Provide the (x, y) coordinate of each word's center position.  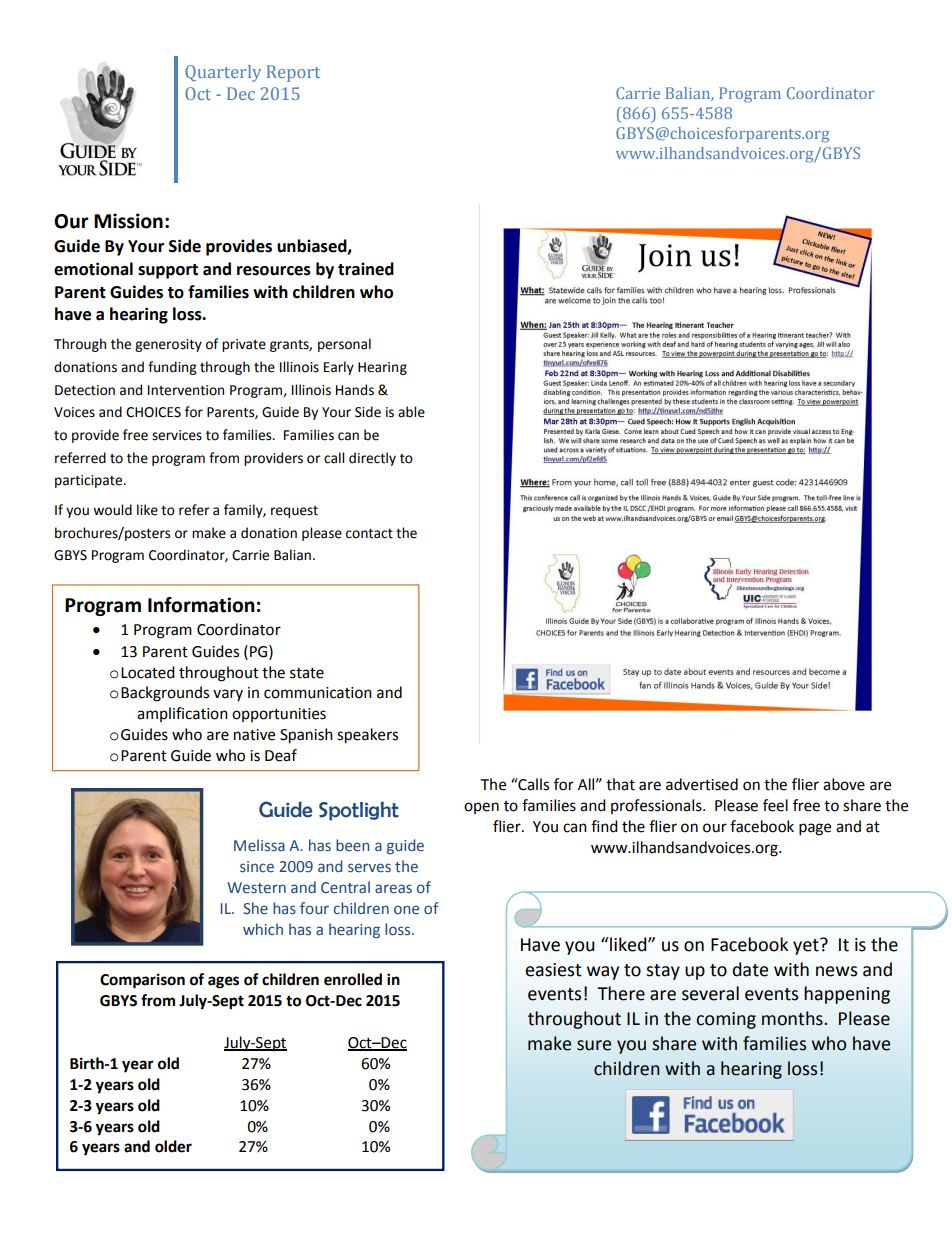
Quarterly (223, 73)
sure (594, 1045)
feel (775, 805)
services (177, 435)
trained (366, 269)
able (411, 412)
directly (372, 459)
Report (293, 73)
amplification (182, 714)
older (173, 1146)
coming (726, 1020)
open (481, 808)
